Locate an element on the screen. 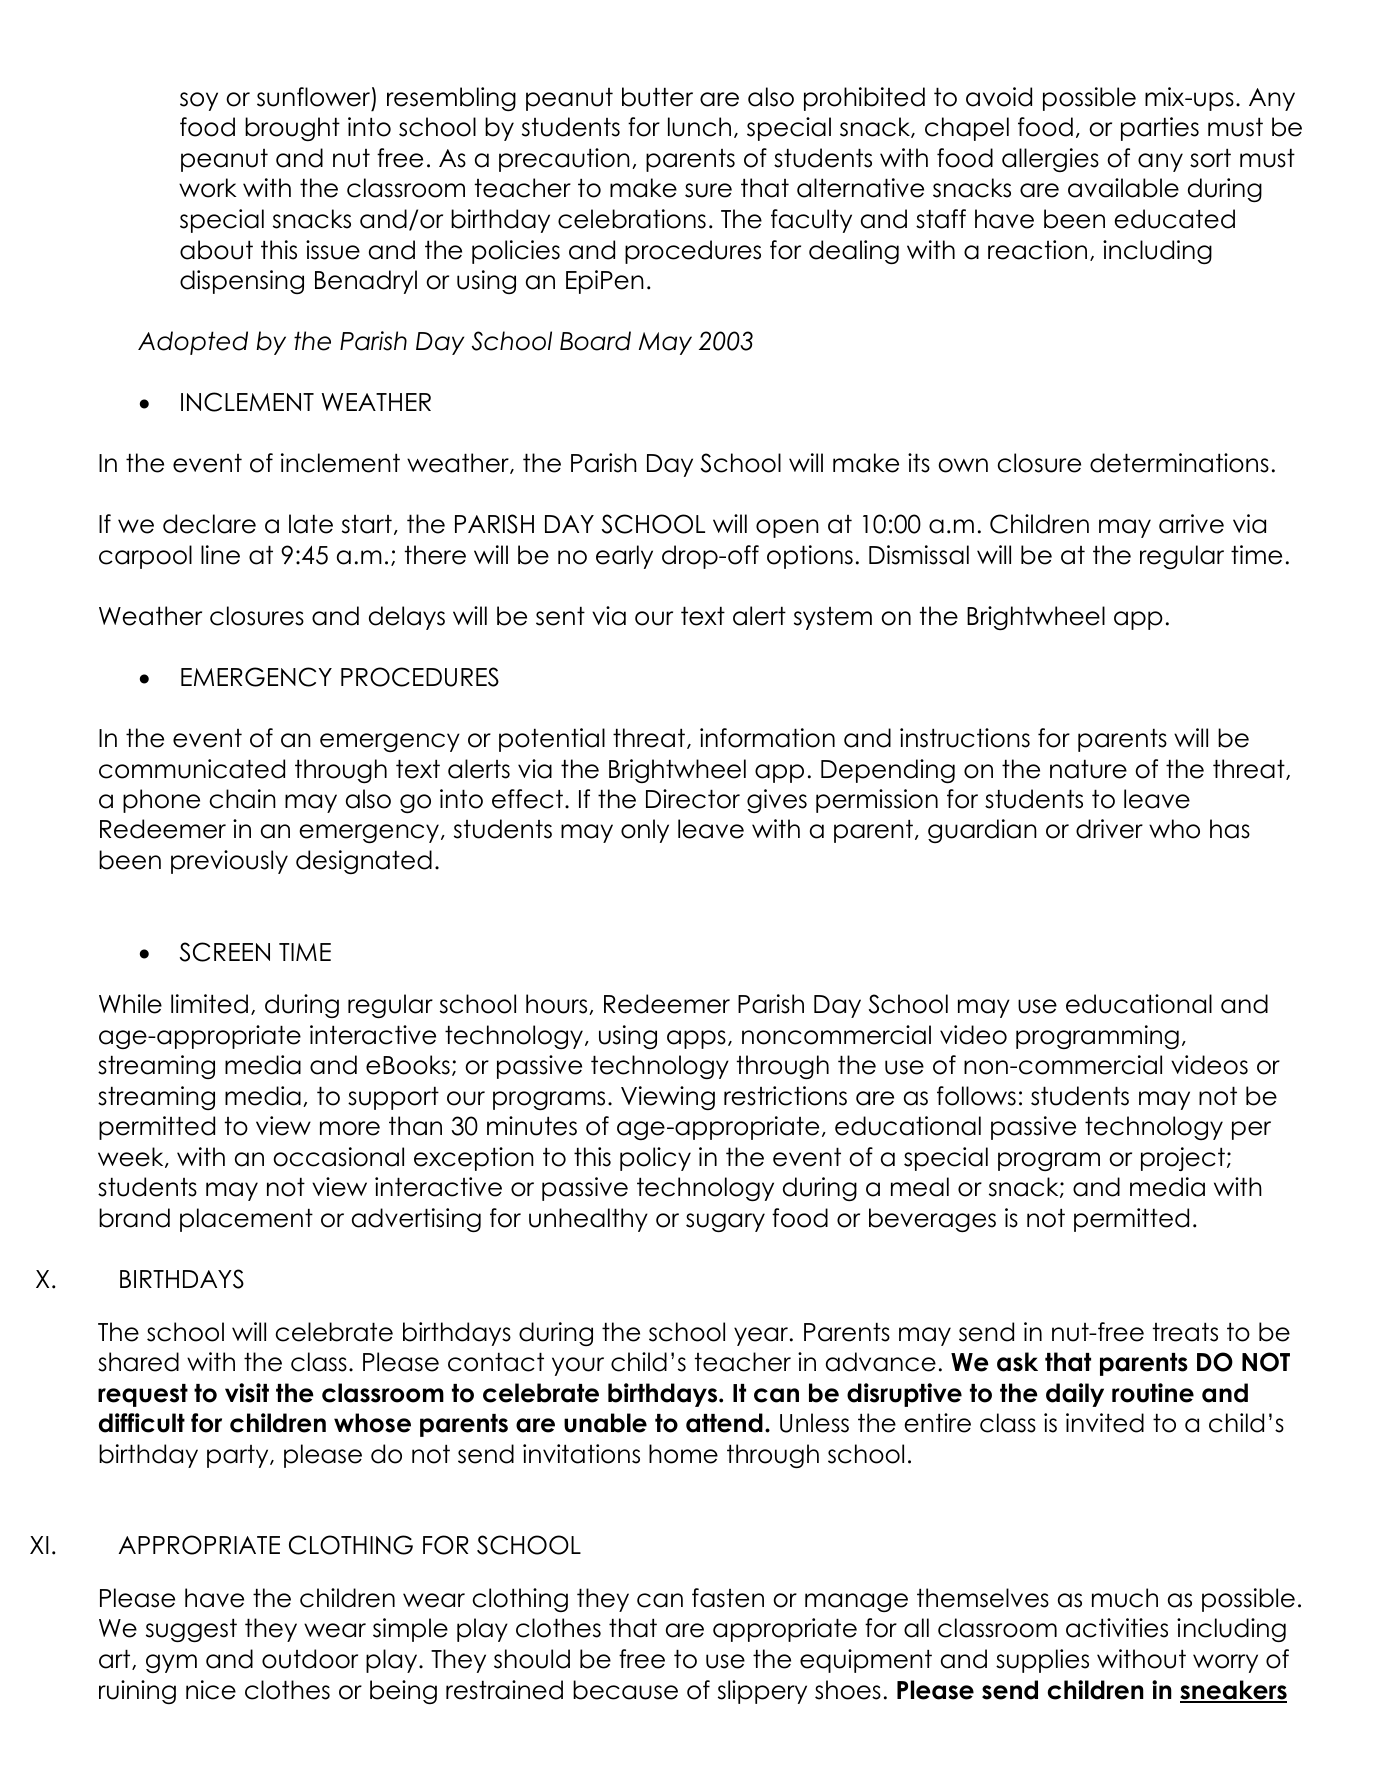 Image resolution: width=1385 pixels, height=1792 pixels. previously is located at coordinates (229, 862).
